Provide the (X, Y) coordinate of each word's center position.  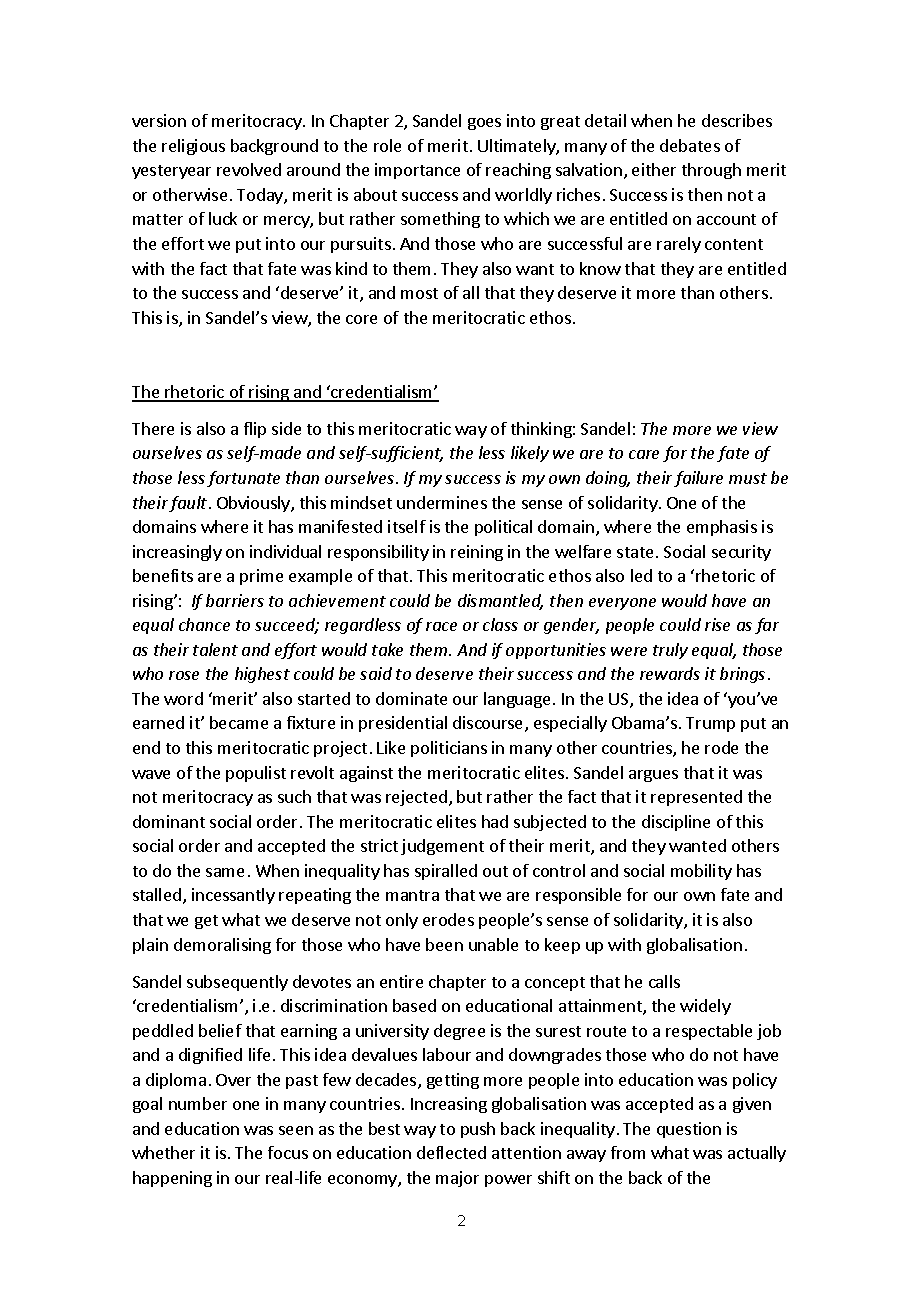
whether (163, 1152)
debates (690, 145)
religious (193, 147)
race (441, 626)
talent (215, 649)
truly (670, 651)
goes (484, 124)
